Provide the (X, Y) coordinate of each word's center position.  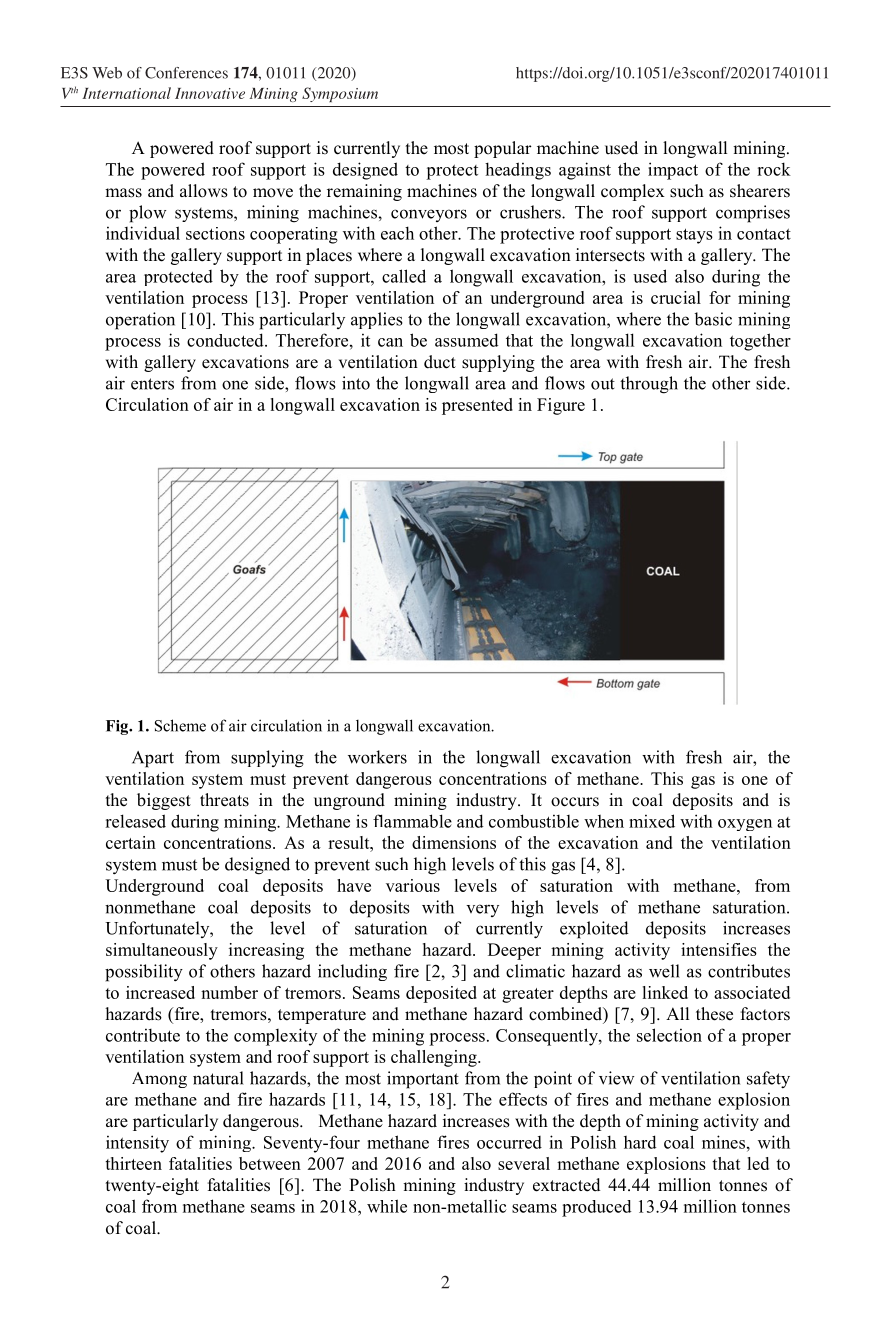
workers (377, 757)
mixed (652, 821)
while (387, 1206)
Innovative (210, 93)
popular (503, 149)
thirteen (133, 1163)
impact (673, 171)
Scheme (180, 725)
